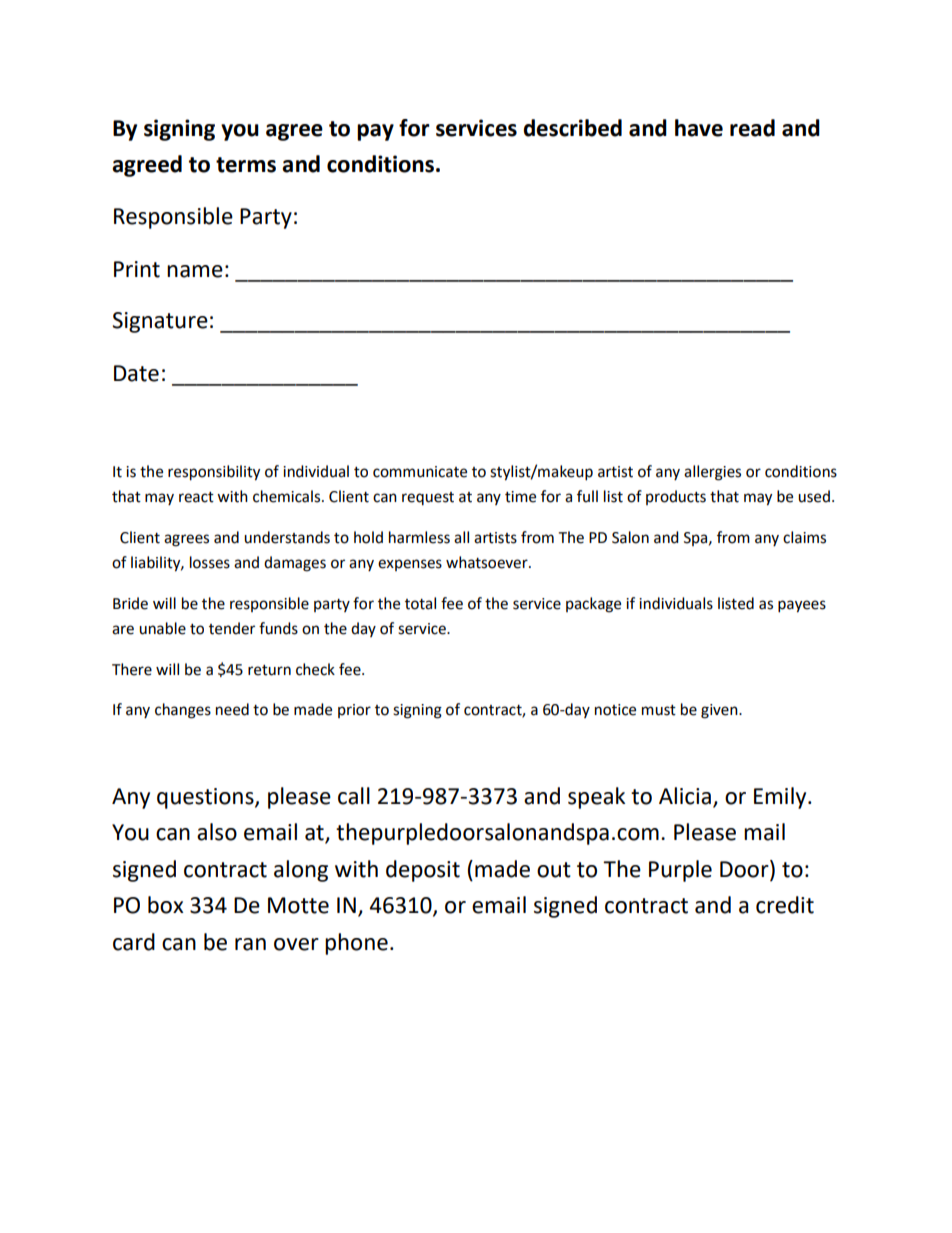  Describe the element at coordinates (488, 562) in the document. I see `whatsoever` at that location.
